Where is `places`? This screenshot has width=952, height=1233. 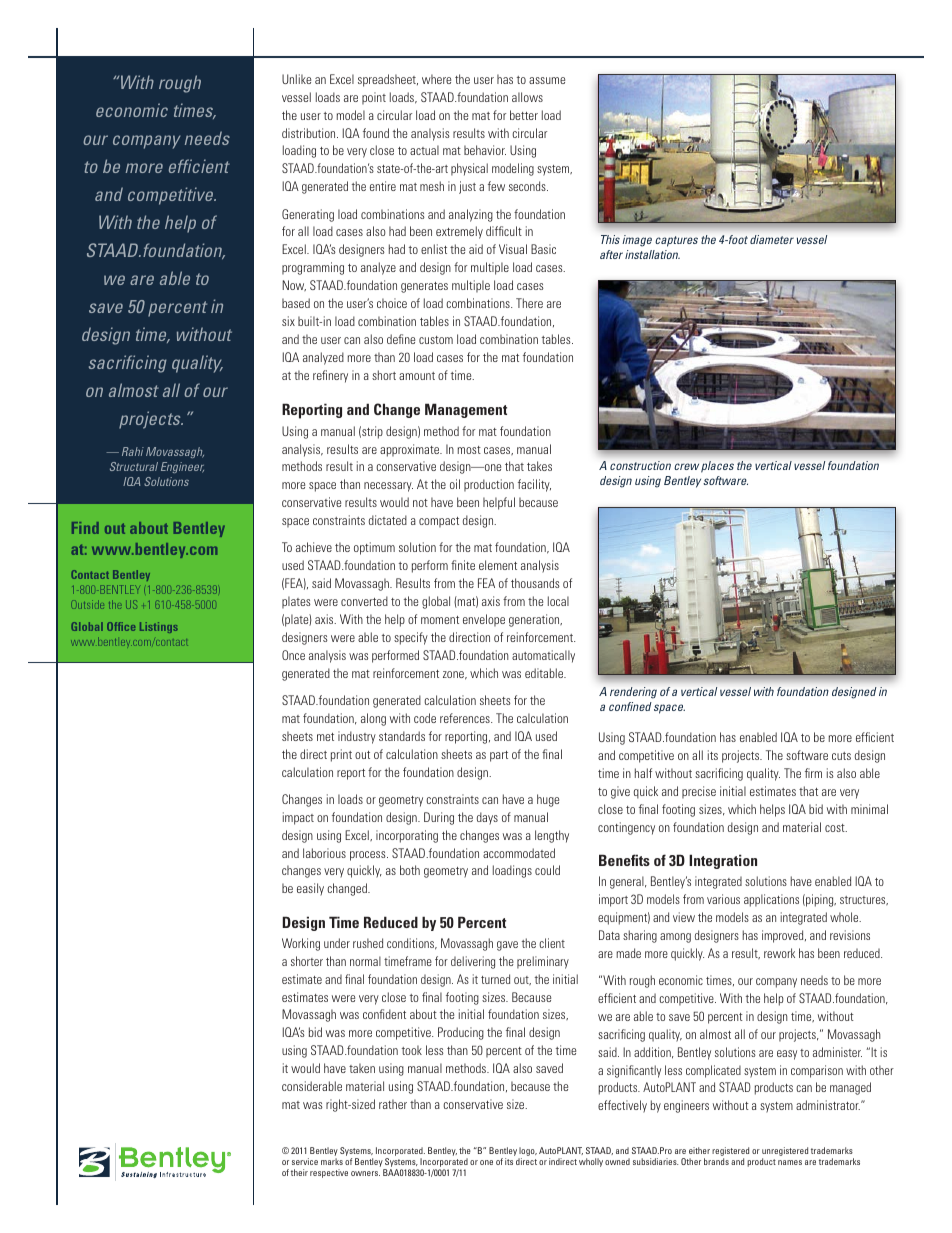 places is located at coordinates (717, 466).
